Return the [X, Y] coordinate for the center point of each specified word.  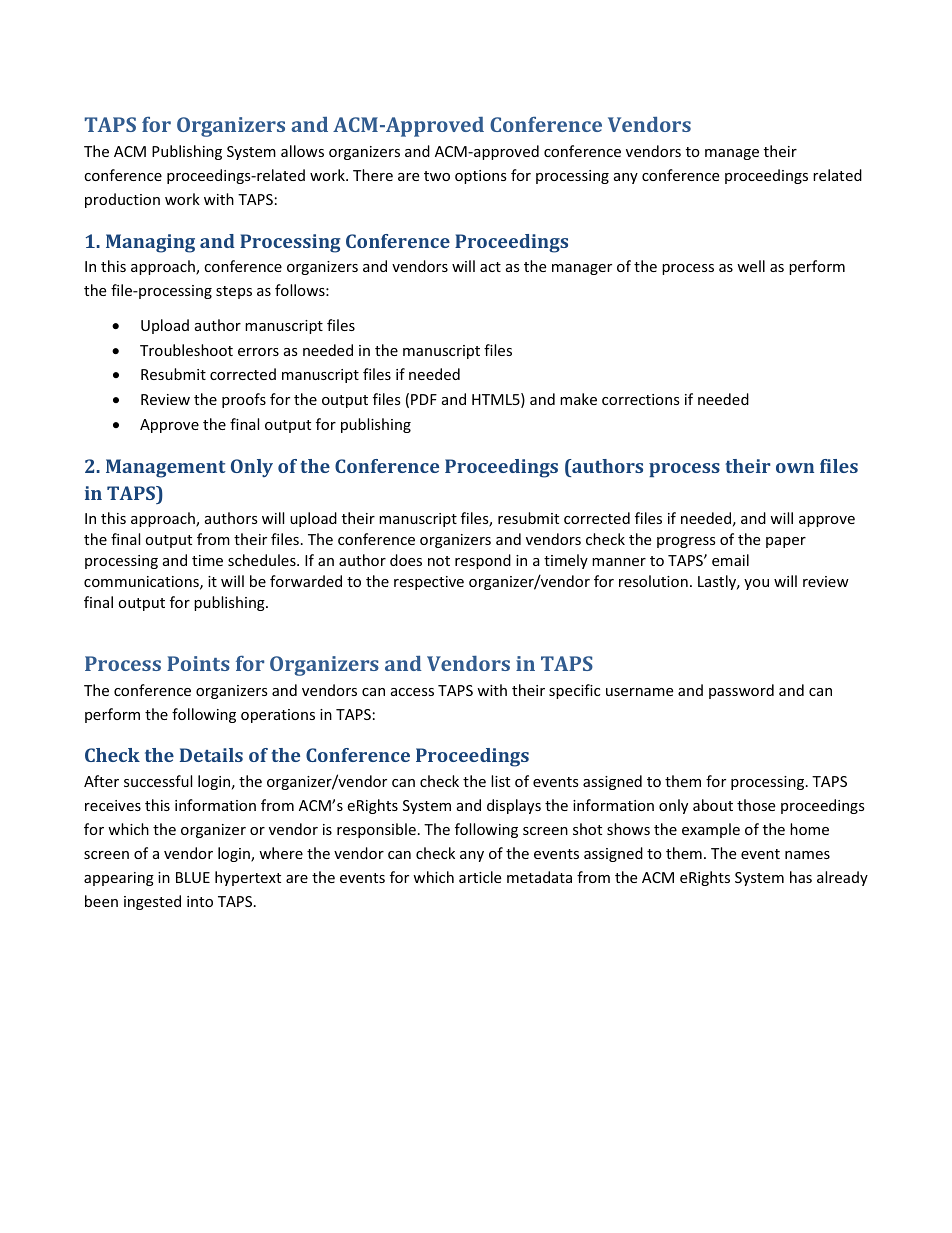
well [751, 266]
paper [786, 542]
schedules [263, 560]
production [122, 200]
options [481, 177]
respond [483, 561]
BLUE [193, 877]
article [480, 877]
